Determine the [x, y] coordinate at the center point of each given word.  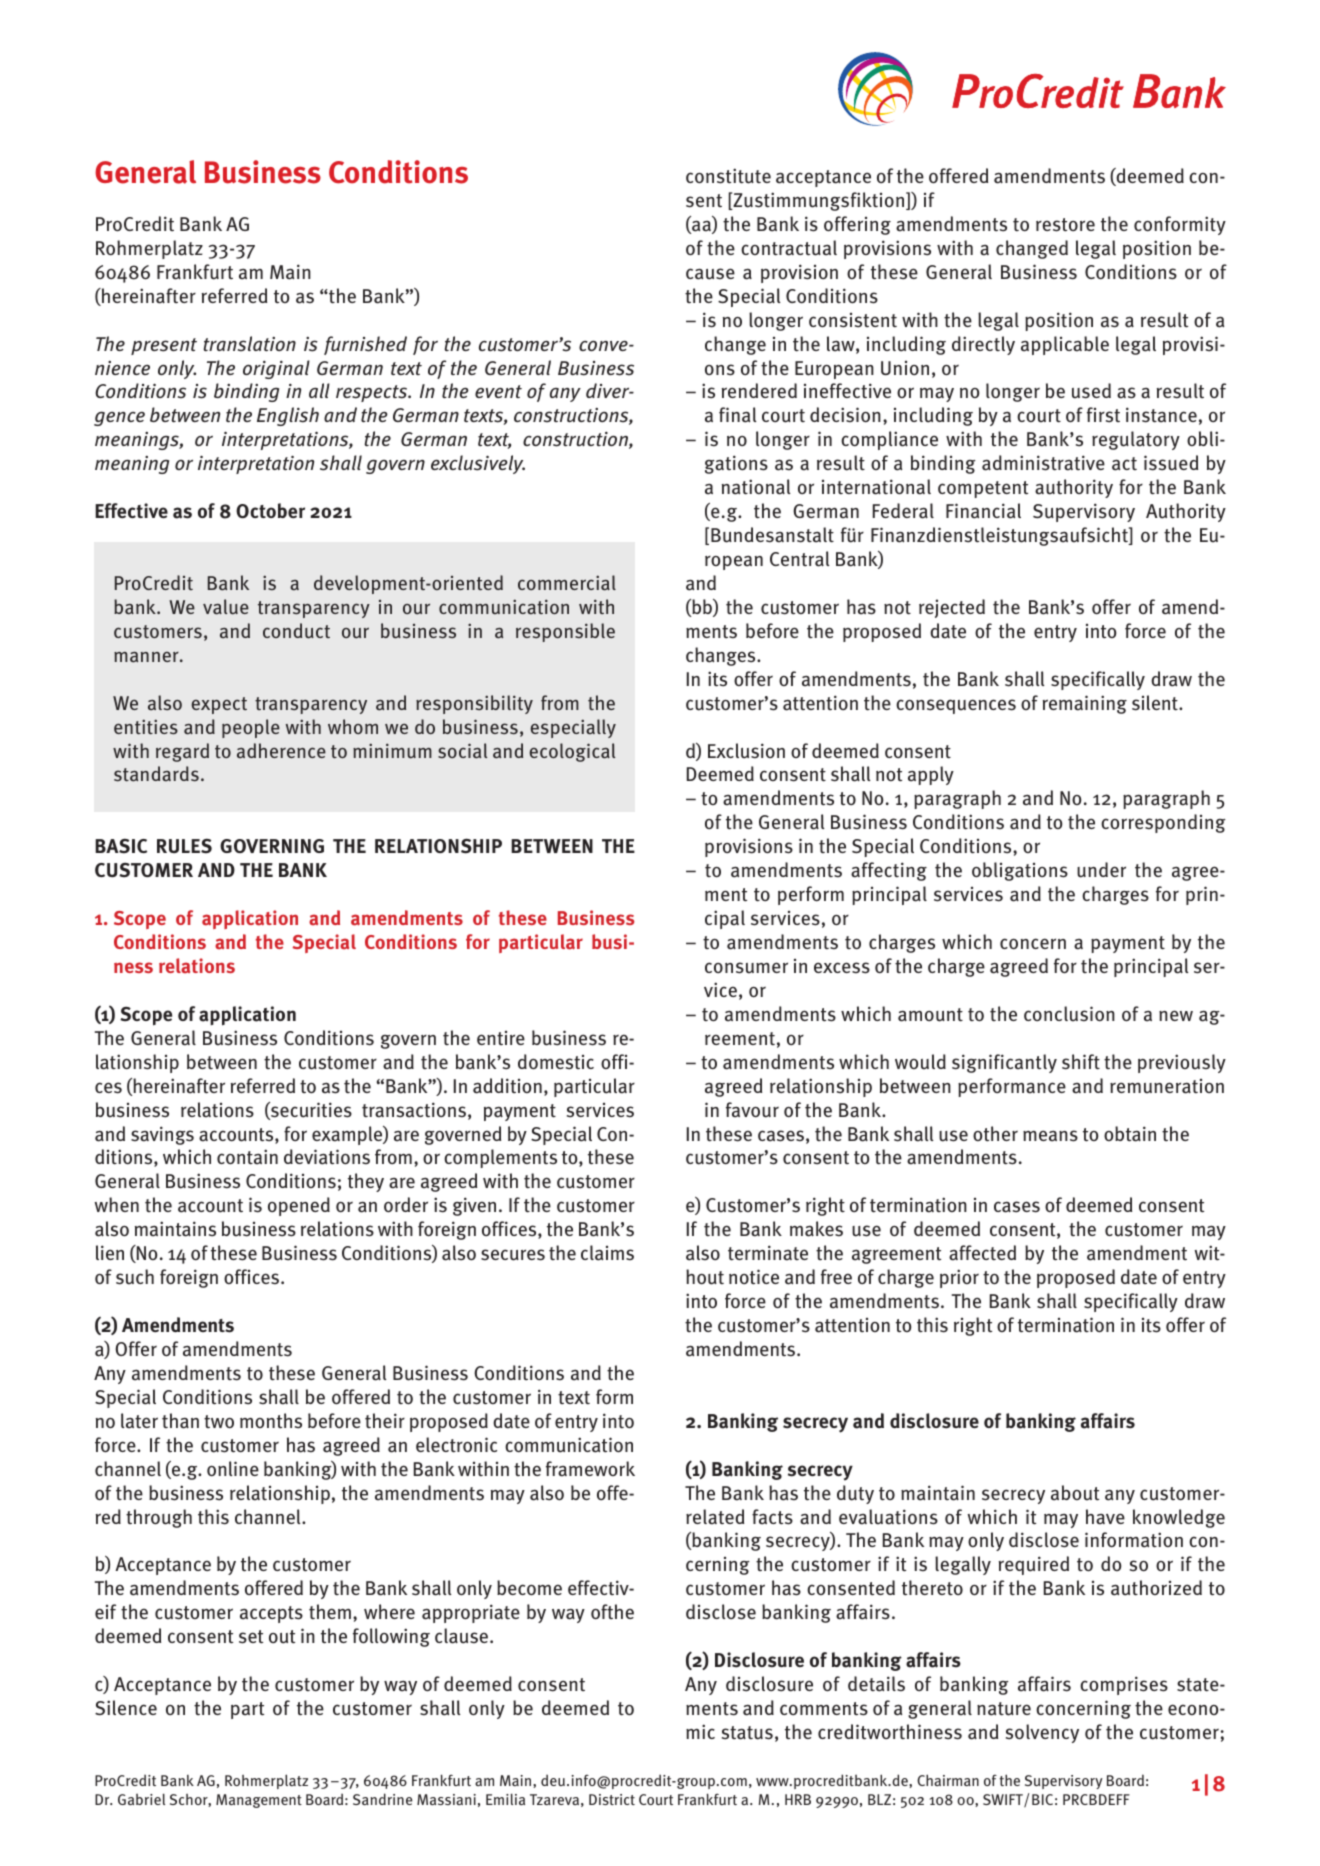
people [251, 728]
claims [607, 1253]
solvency [1042, 1733]
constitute [728, 176]
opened [299, 1206]
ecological [572, 752]
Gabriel [141, 1799]
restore [1065, 225]
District [612, 1799]
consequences [956, 706]
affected [982, 1253]
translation [249, 344]
